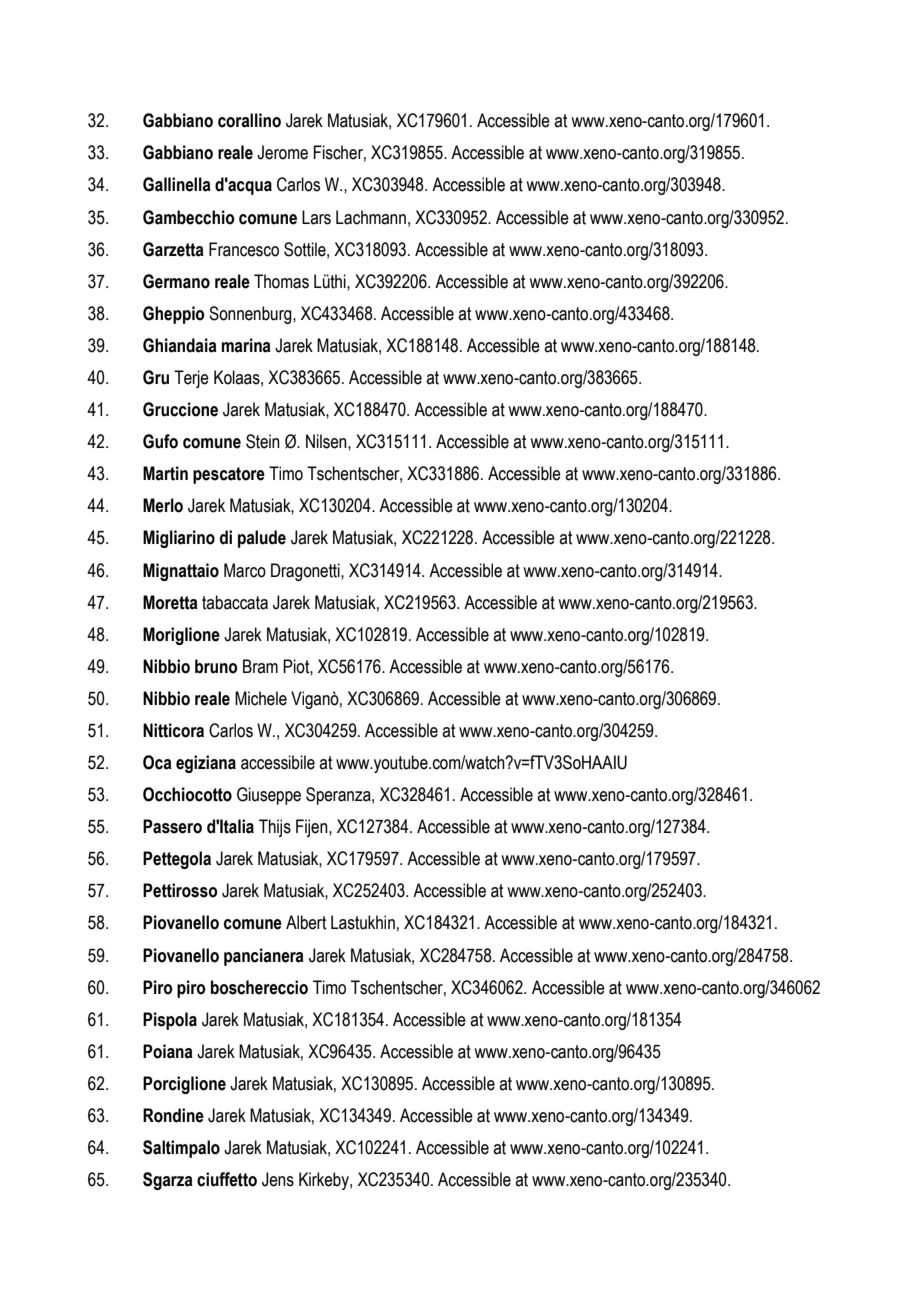 This screenshot has height=1308, width=924. I want to click on Lars, so click(316, 217).
